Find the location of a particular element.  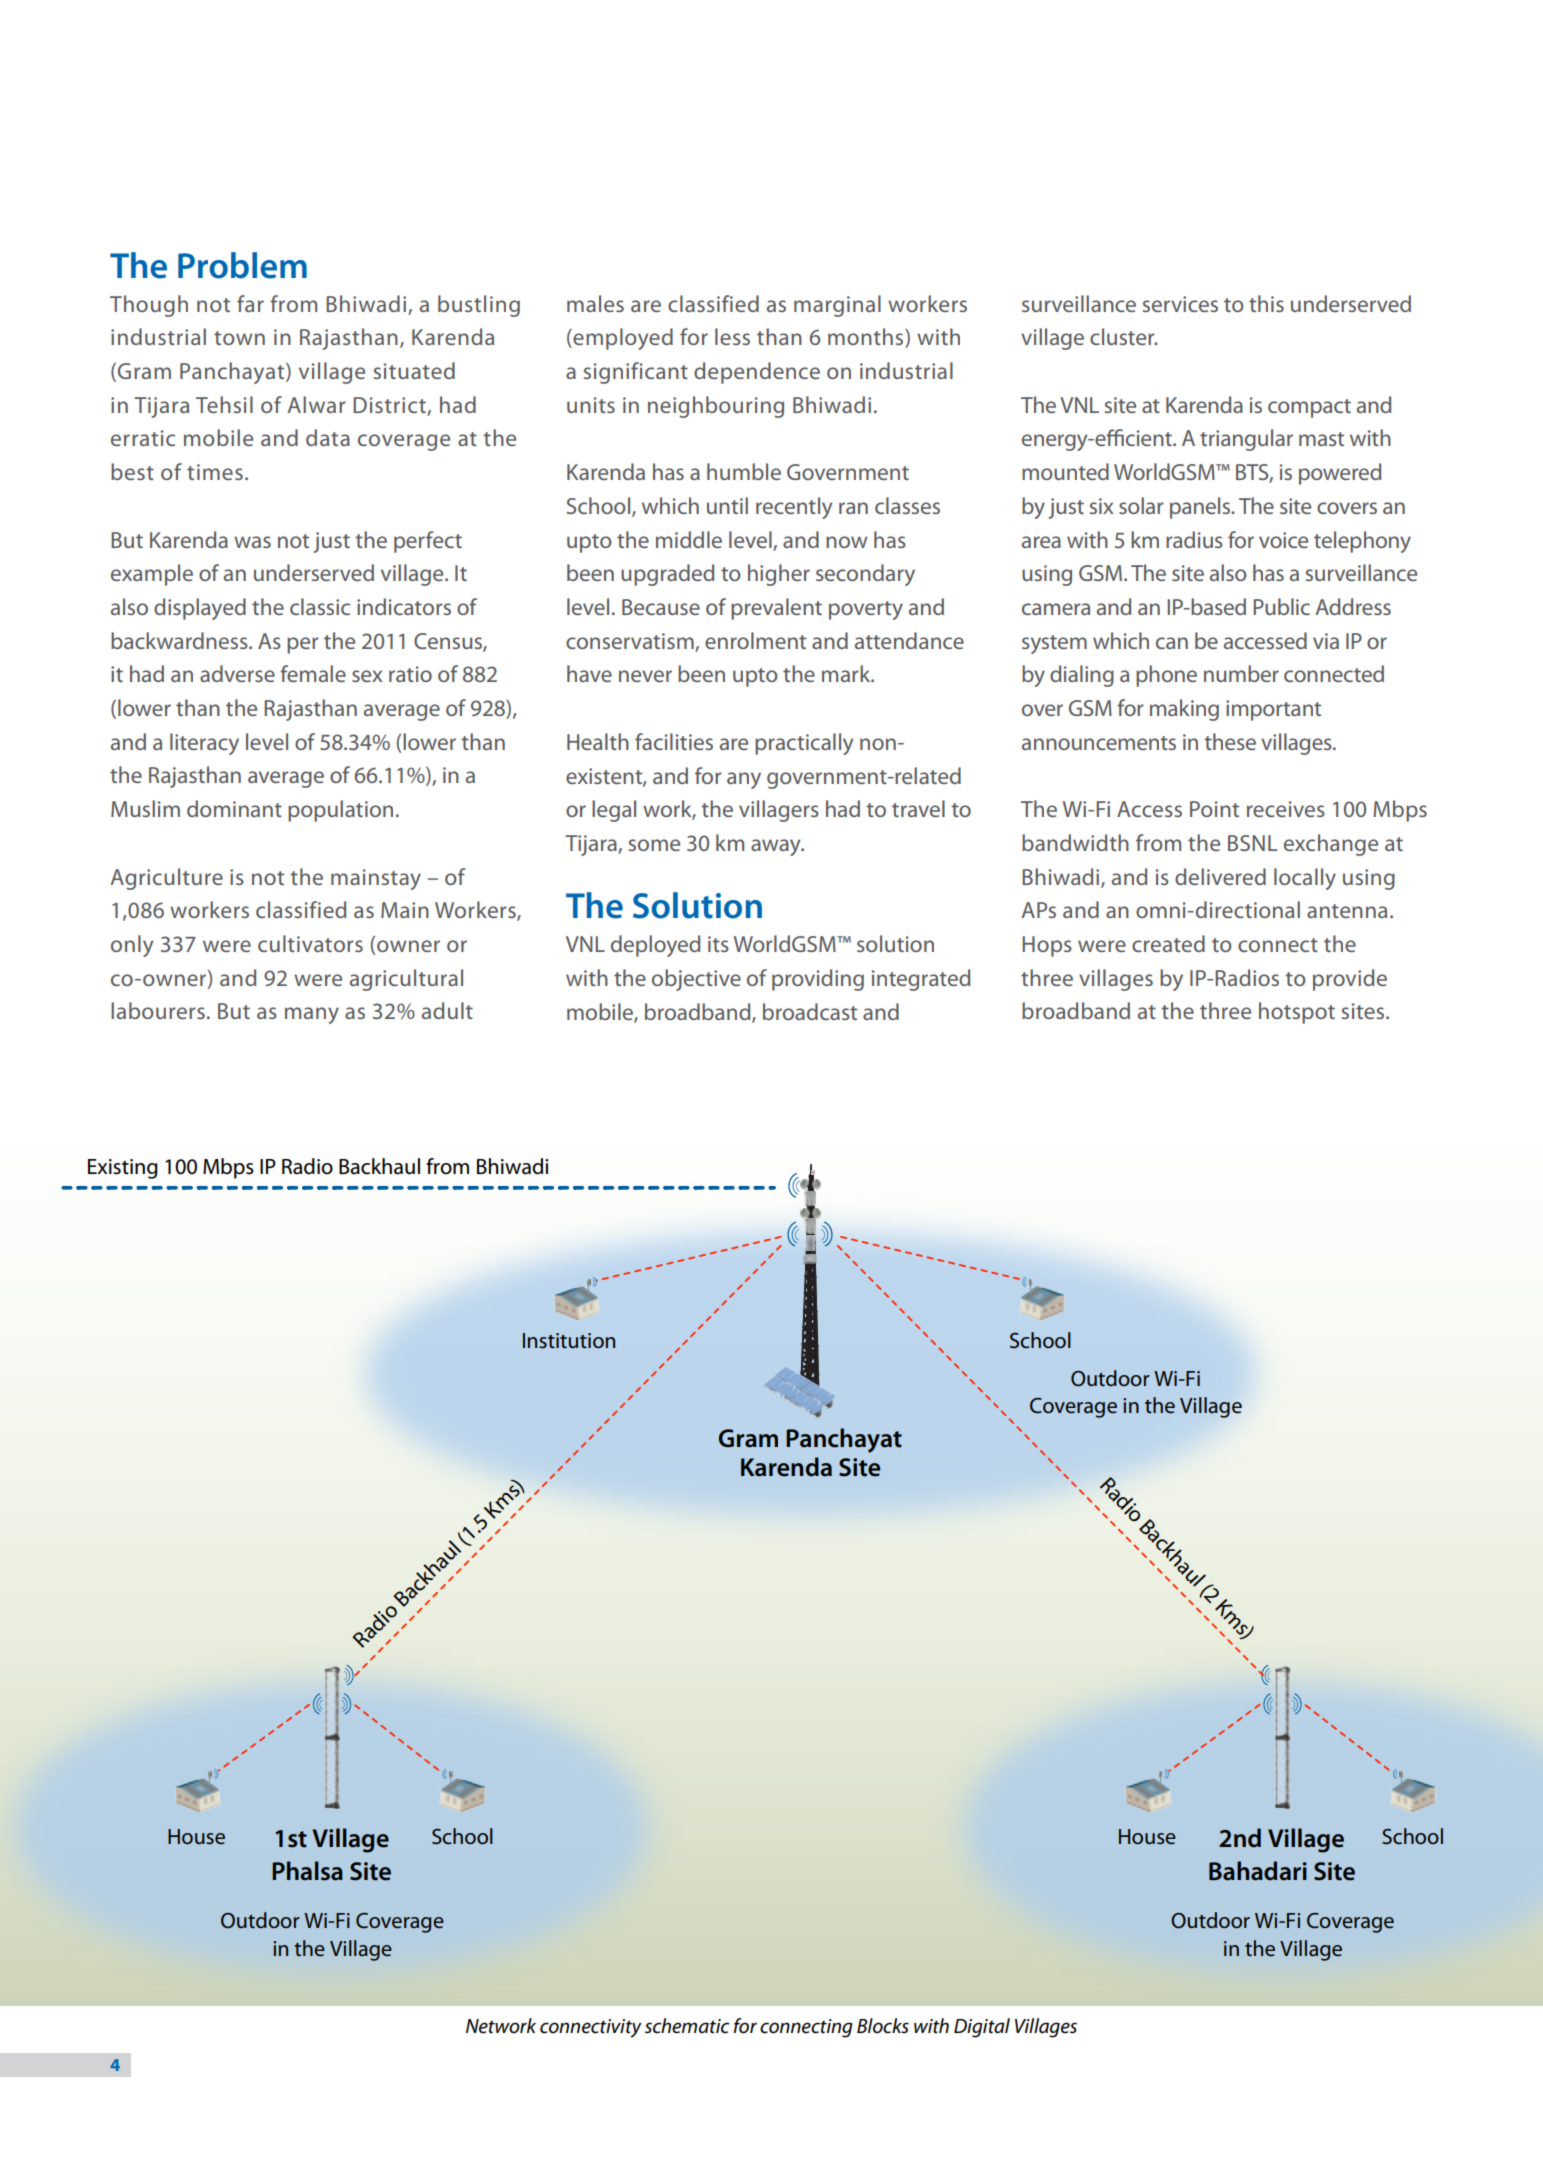

far is located at coordinates (250, 303).
